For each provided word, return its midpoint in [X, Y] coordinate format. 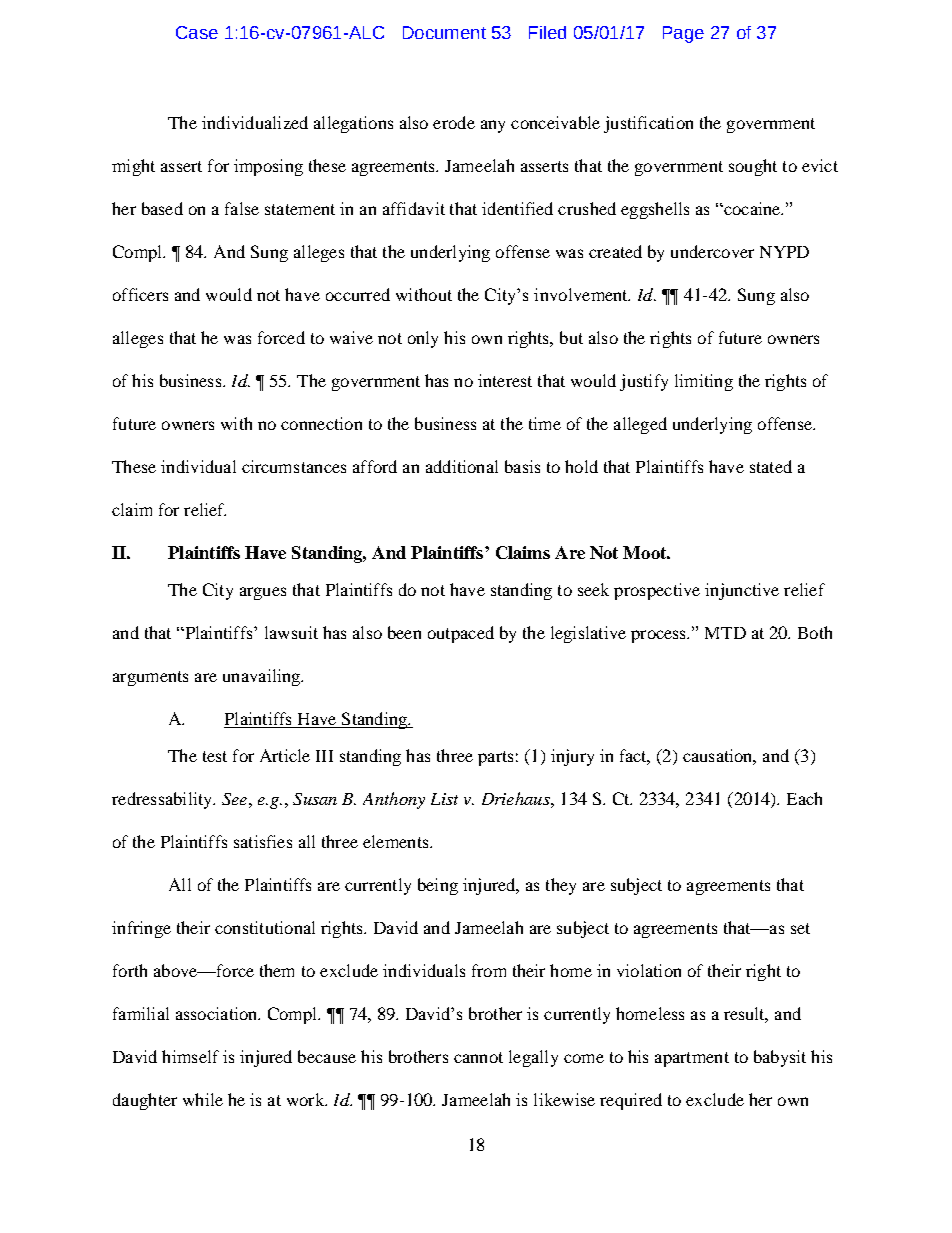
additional [462, 466]
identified [517, 208]
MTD [725, 633]
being [438, 886]
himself [190, 1056]
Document [444, 32]
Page [683, 34]
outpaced [461, 634]
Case [197, 32]
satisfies [263, 841]
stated [771, 466]
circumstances [294, 466]
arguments [150, 678]
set [800, 928]
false [242, 208]
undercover [712, 251]
